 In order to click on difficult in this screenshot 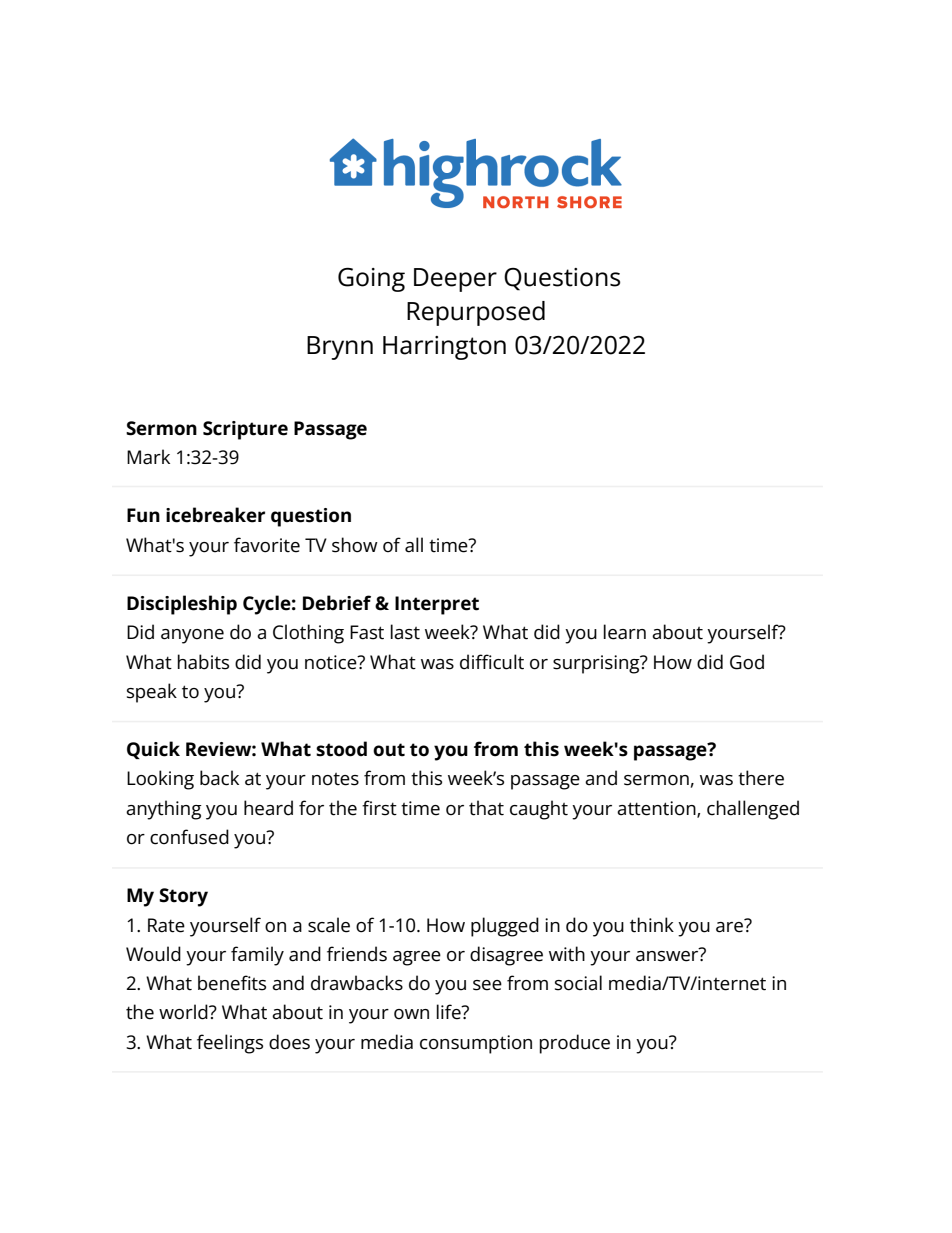, I will do `click(492, 662)`.
